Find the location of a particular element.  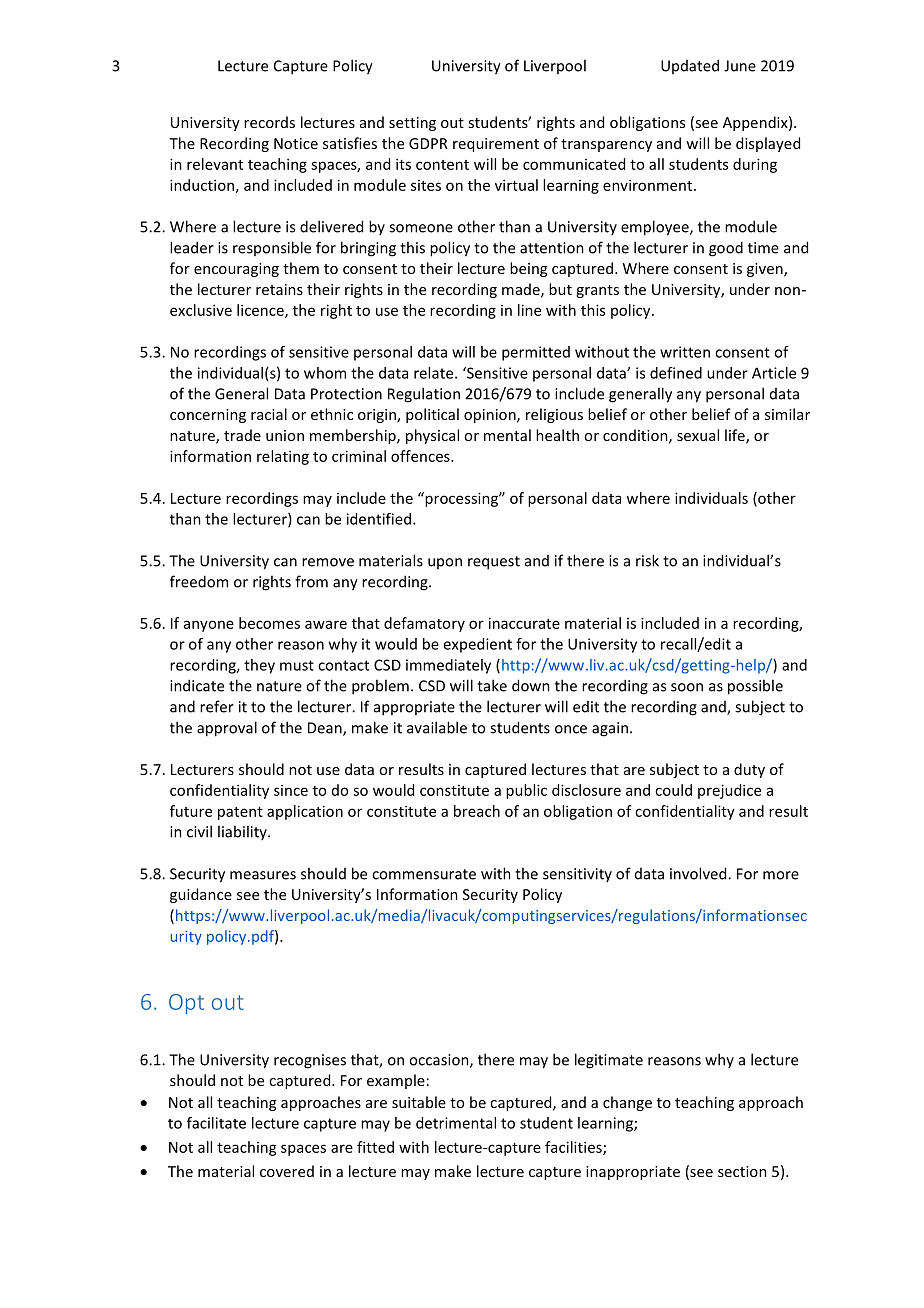

requirement is located at coordinates (496, 145).
